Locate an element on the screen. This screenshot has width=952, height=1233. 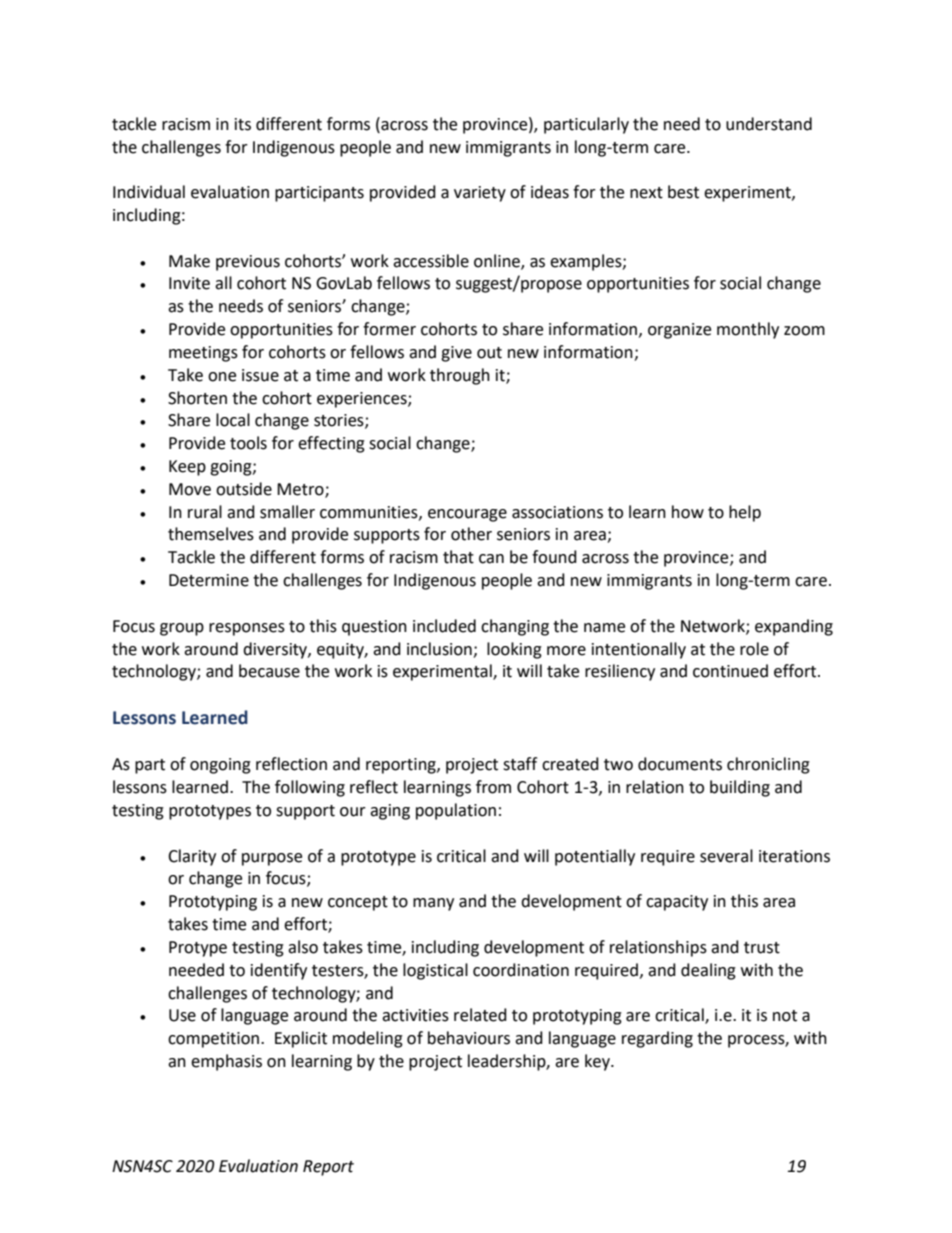
responses is located at coordinates (247, 629).
